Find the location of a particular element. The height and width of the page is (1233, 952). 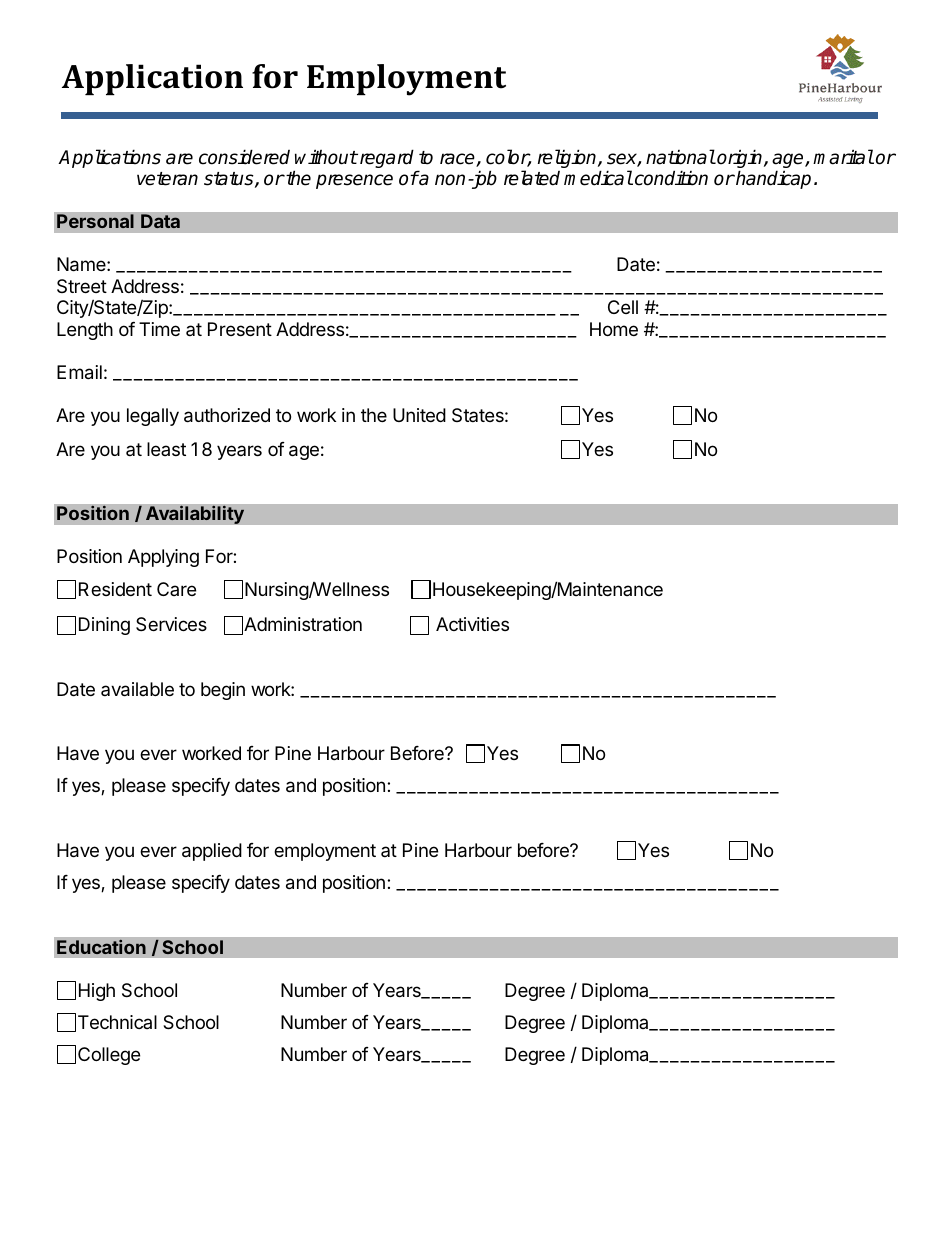

Cell is located at coordinates (623, 307).
